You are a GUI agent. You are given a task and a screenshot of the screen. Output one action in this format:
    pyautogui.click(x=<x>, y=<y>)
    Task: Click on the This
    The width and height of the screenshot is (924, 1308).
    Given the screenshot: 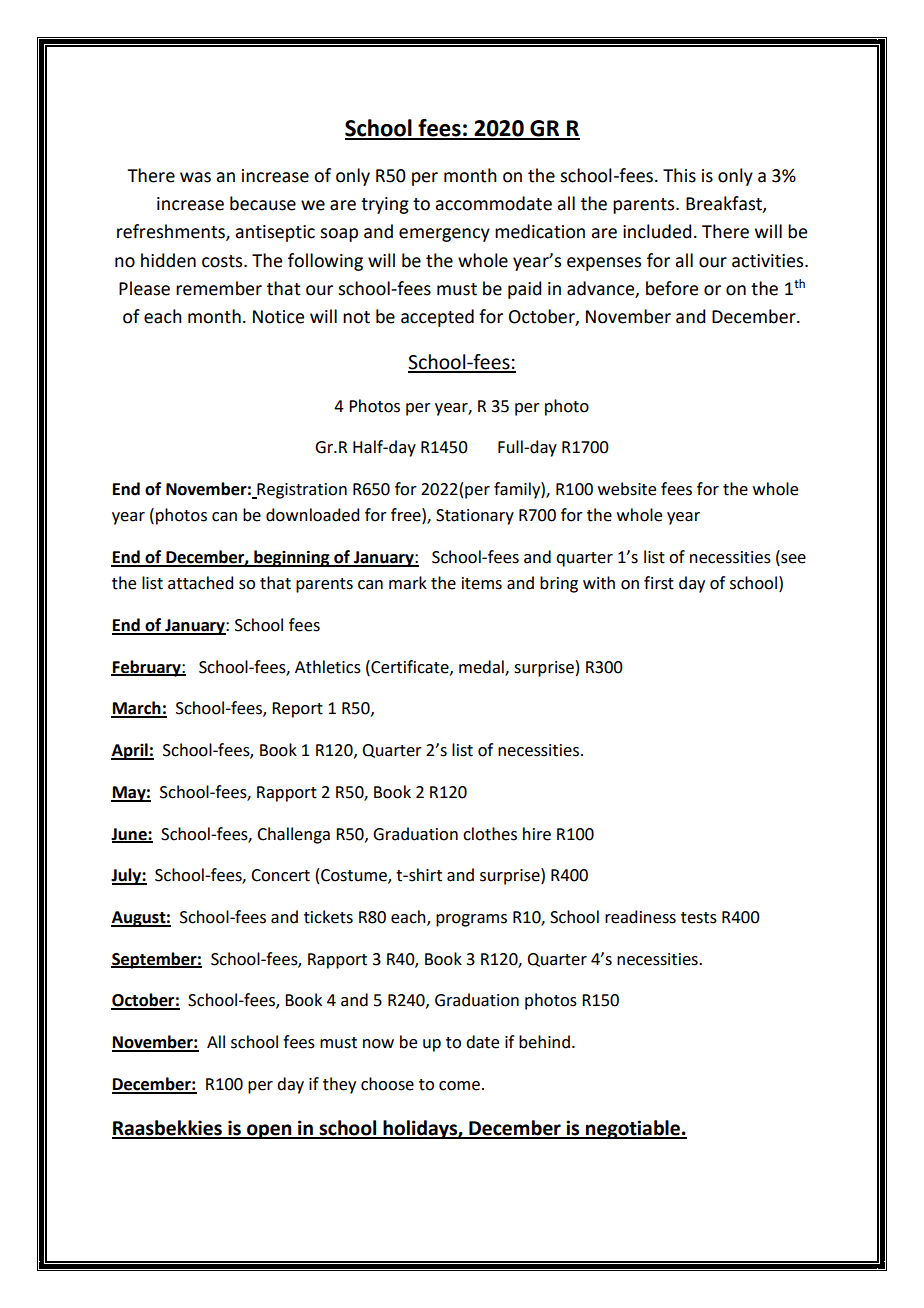 What is the action you would take?
    pyautogui.click(x=679, y=175)
